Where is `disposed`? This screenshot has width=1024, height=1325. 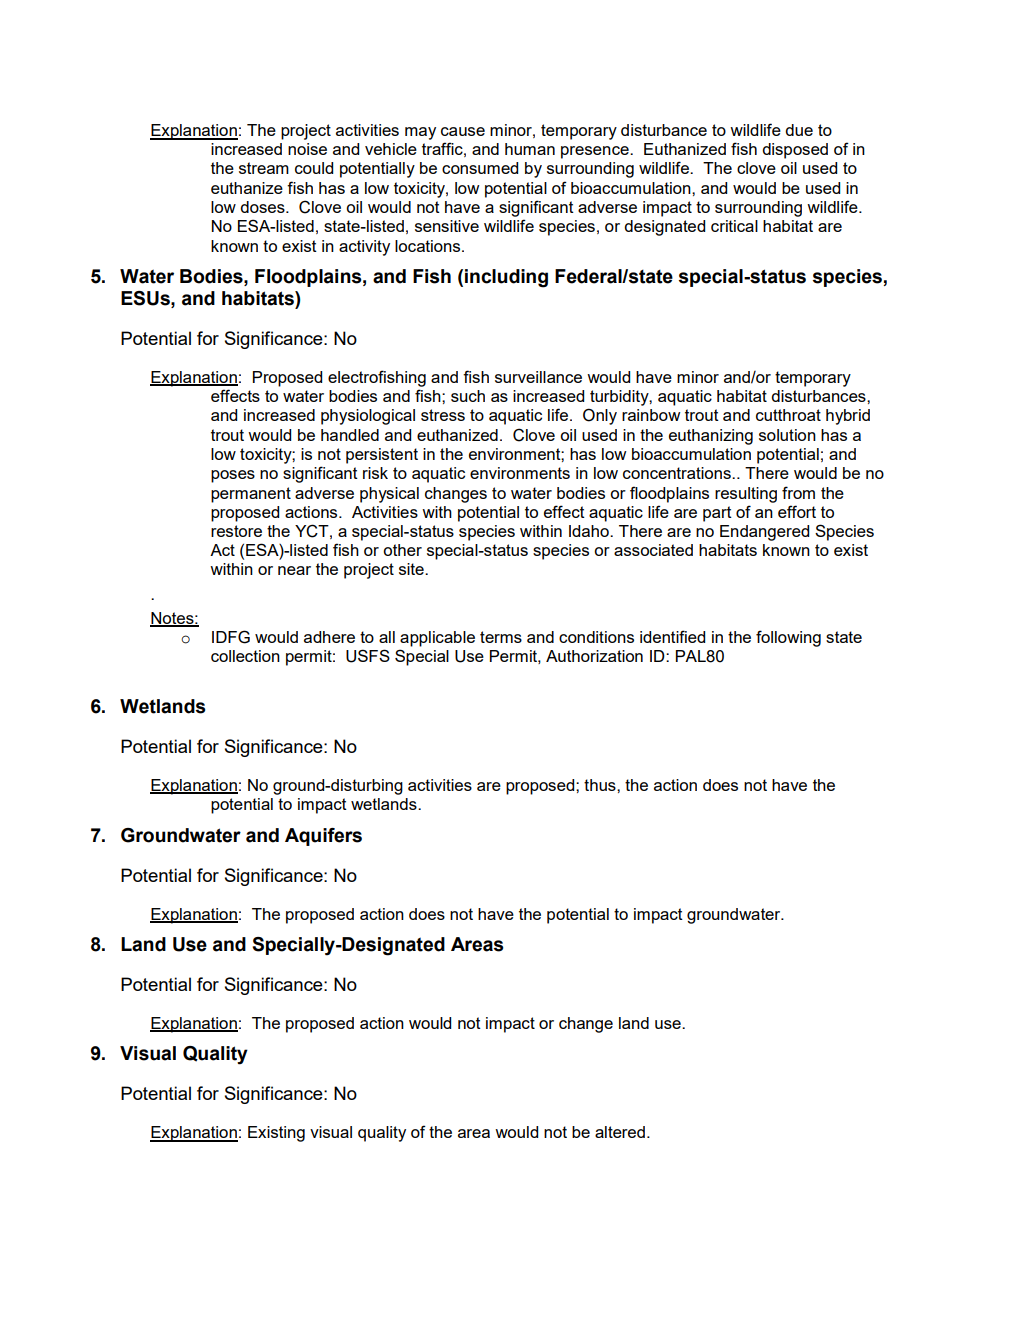 disposed is located at coordinates (795, 151).
